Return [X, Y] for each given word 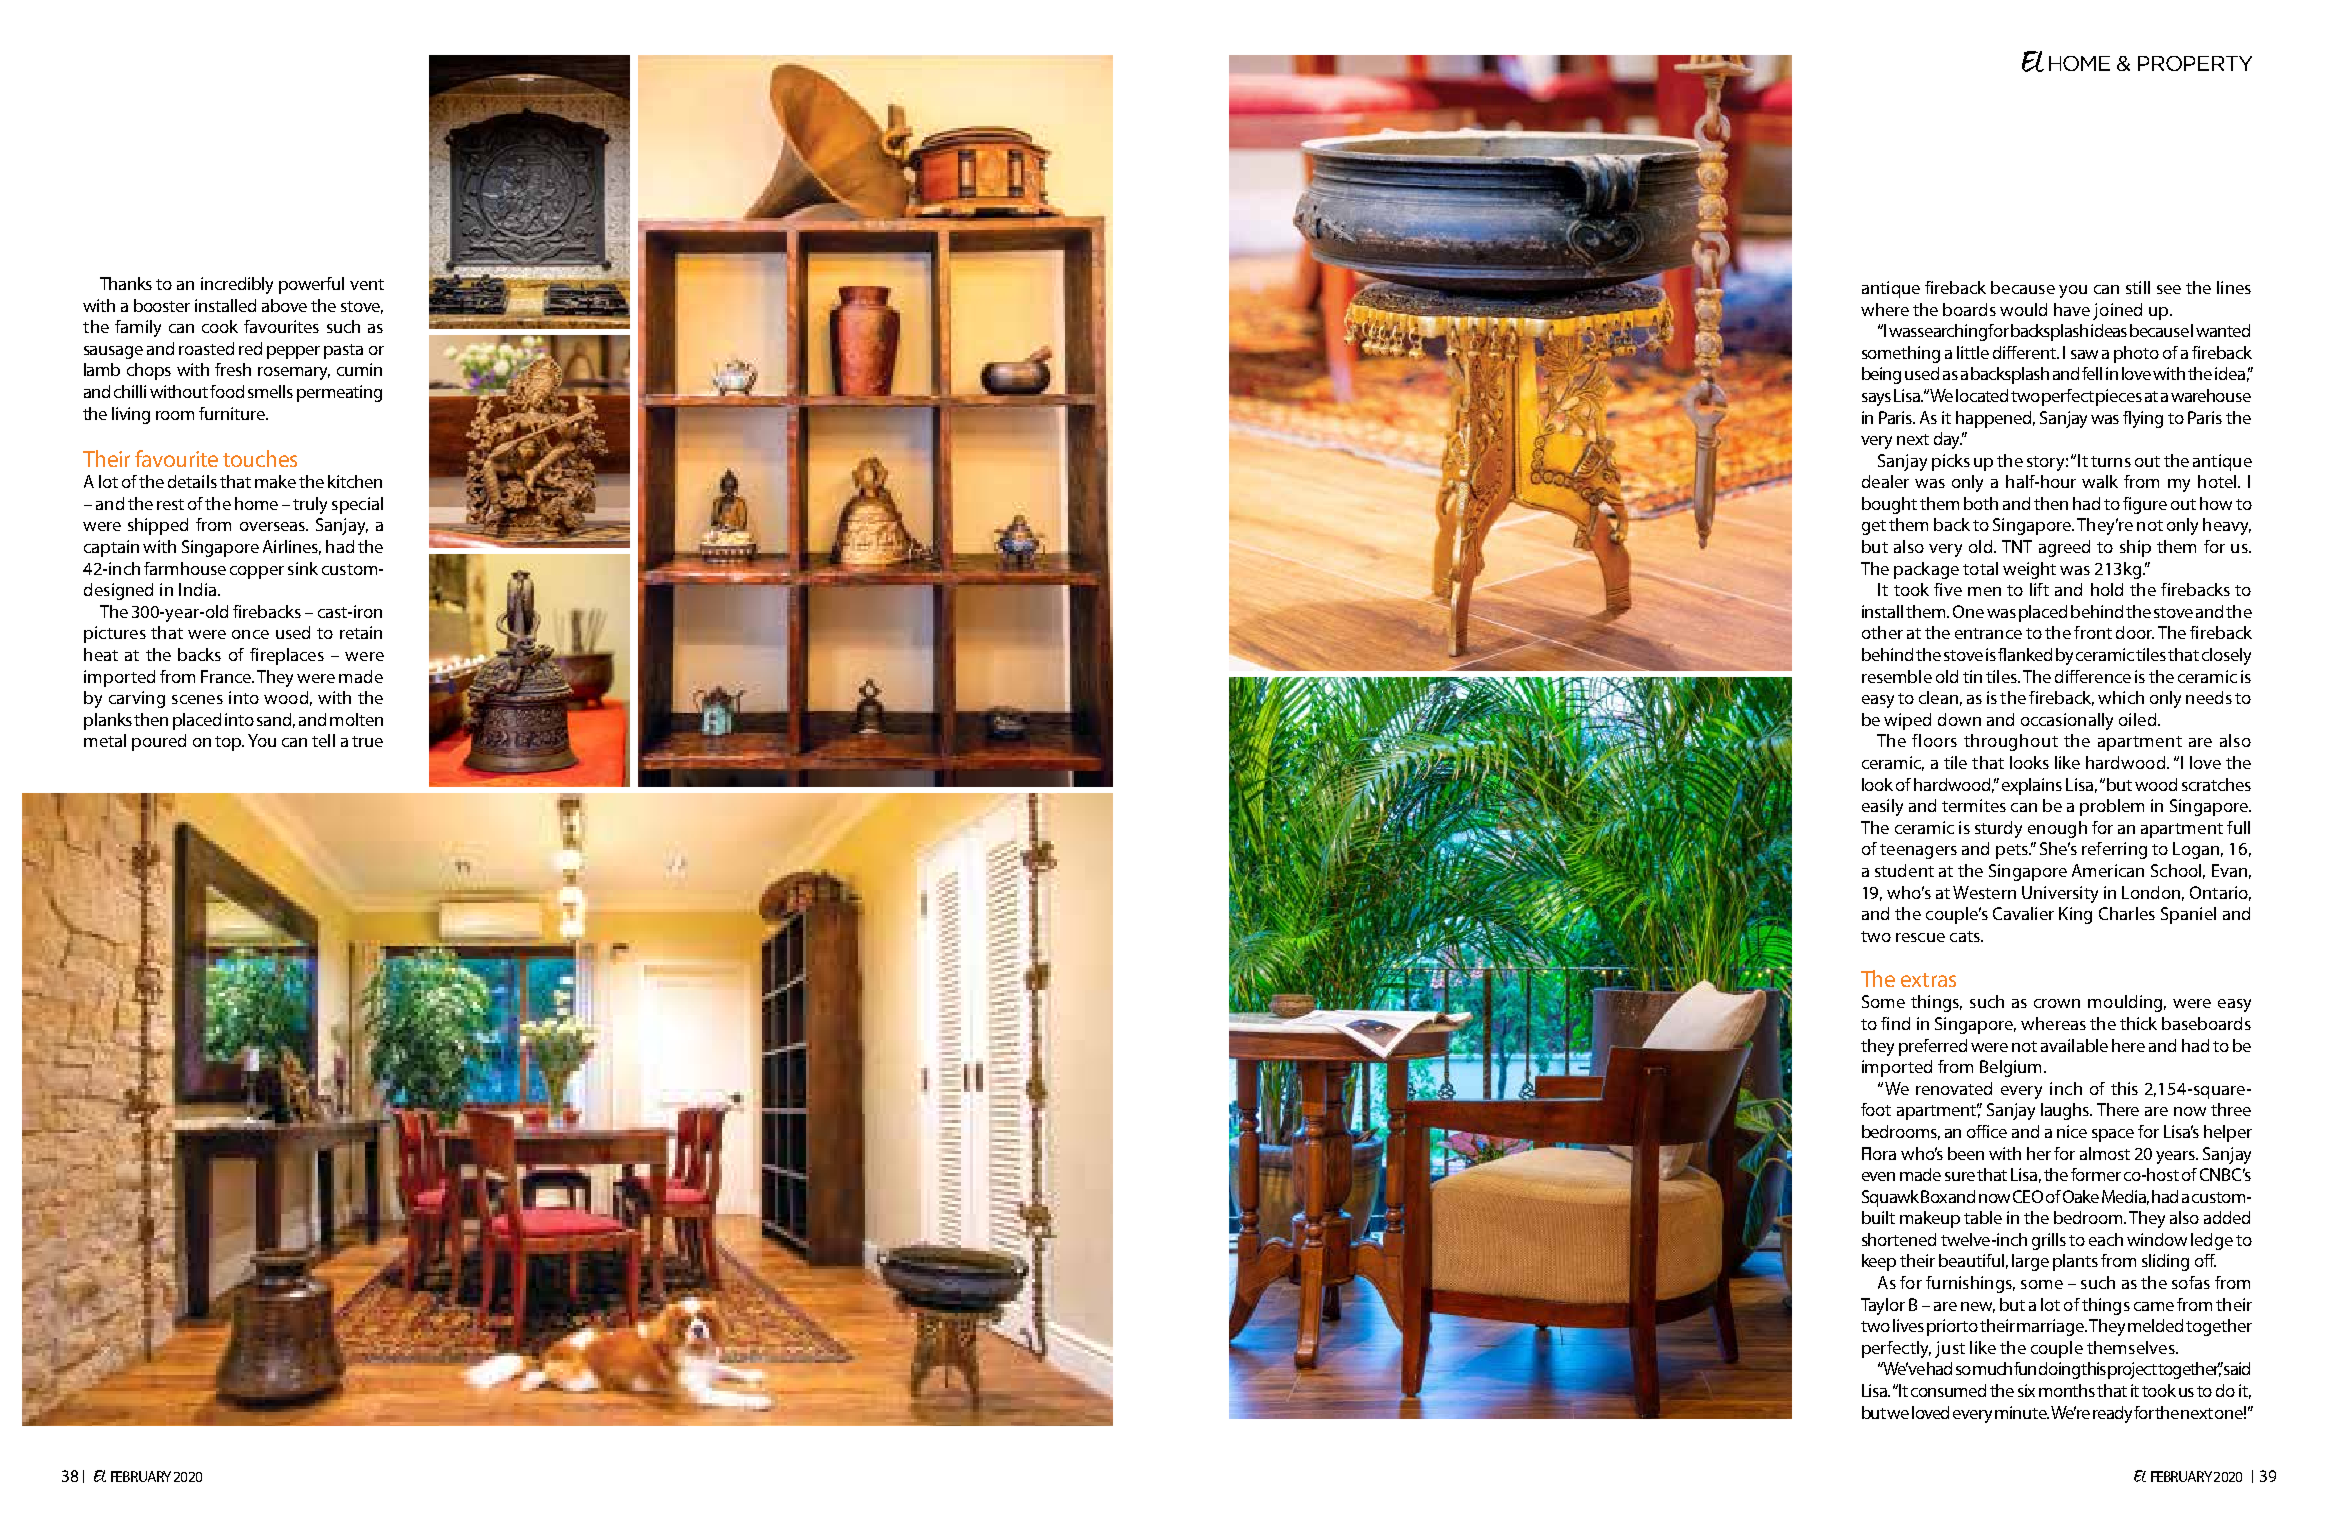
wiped [1907, 721]
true [367, 741]
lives [1908, 1325]
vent [367, 284]
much [1992, 1368]
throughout [2011, 742]
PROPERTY [2195, 63]
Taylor [1883, 1306]
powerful [311, 285]
